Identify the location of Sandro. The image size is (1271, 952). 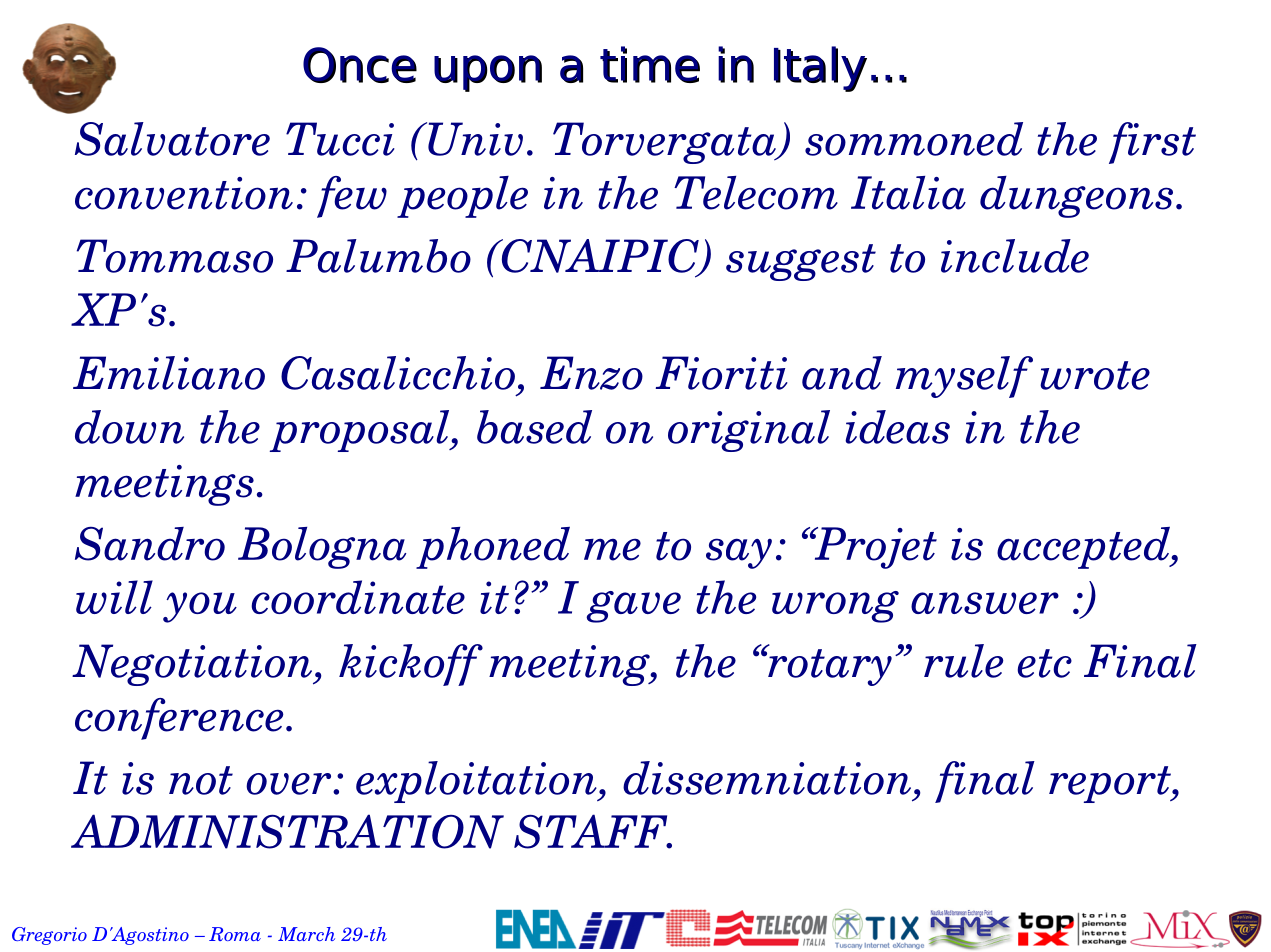
(150, 543).
